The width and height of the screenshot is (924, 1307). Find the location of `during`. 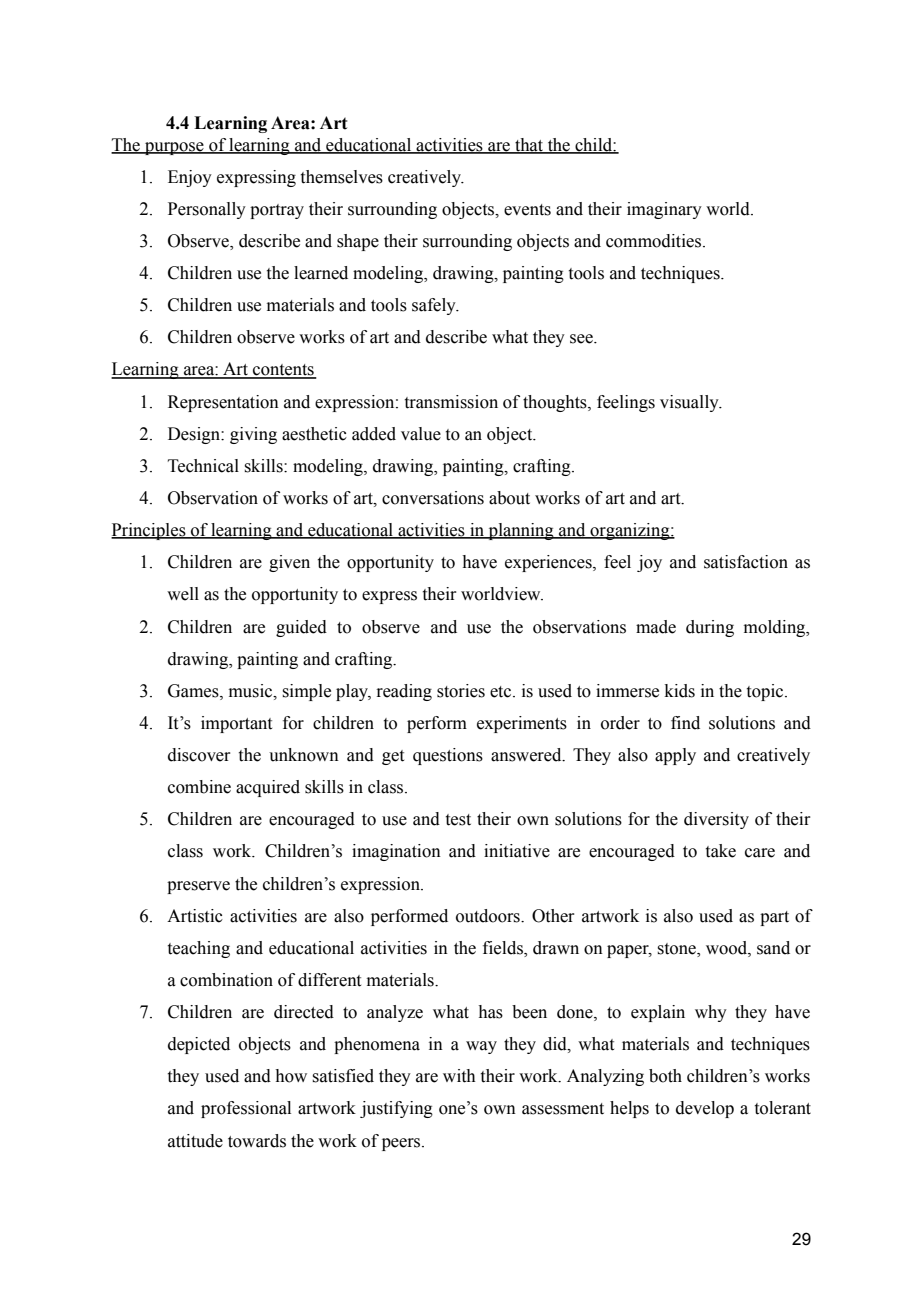

during is located at coordinates (710, 628).
